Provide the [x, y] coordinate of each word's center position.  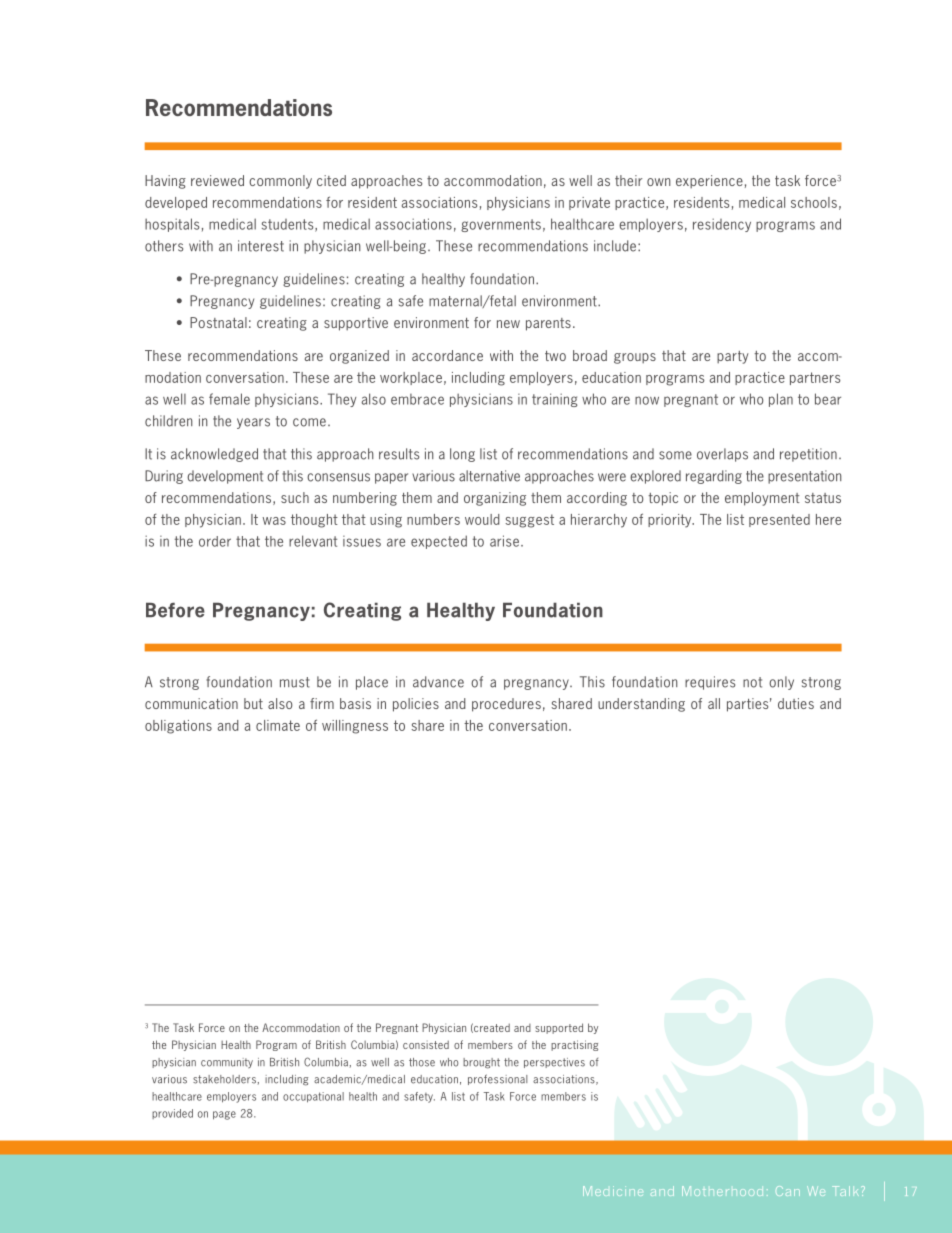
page [224, 1115]
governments [501, 225]
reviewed [217, 180]
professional [498, 1079]
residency [722, 225]
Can [788, 1191]
